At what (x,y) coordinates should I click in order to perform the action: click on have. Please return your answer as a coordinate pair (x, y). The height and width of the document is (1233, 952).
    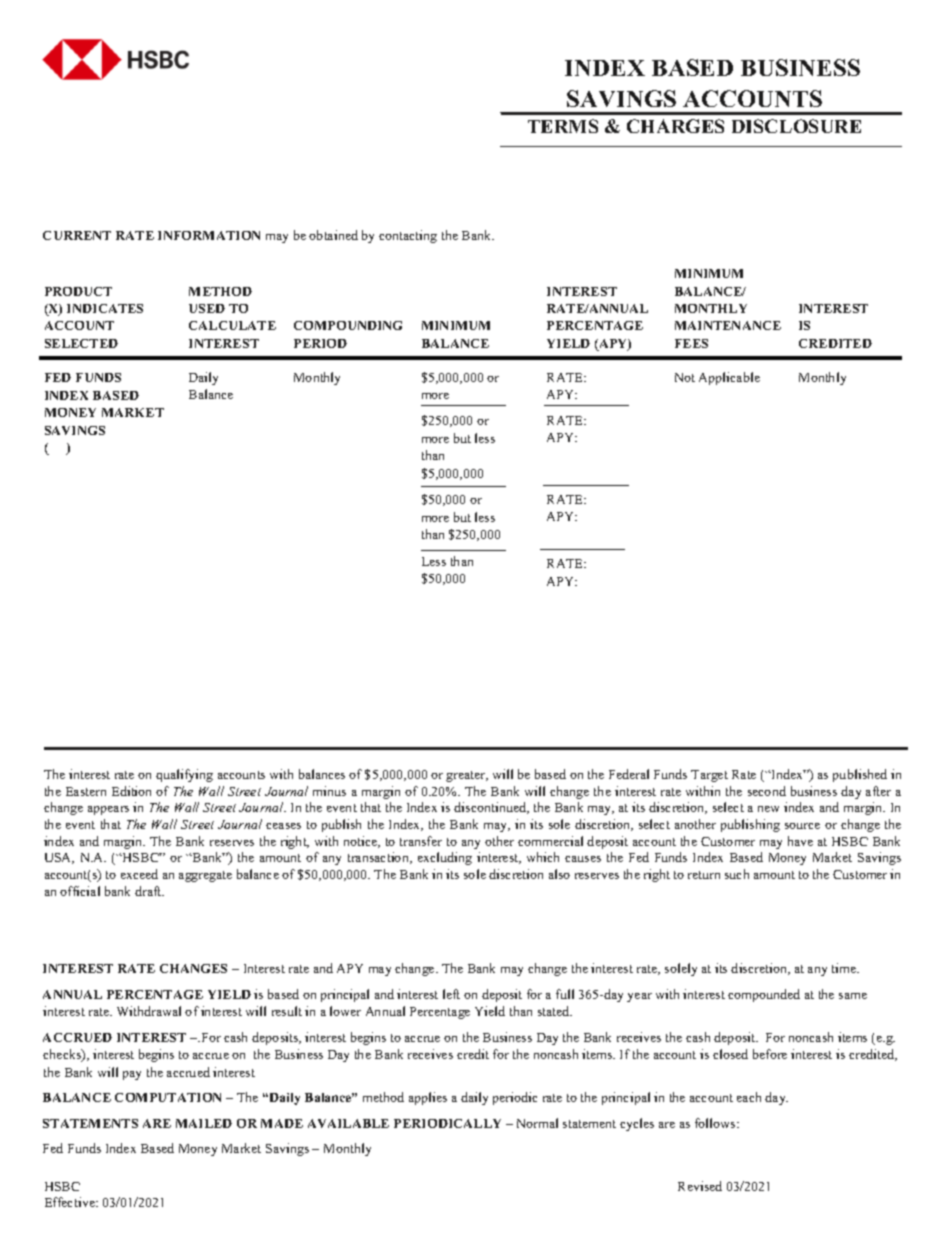
    Looking at the image, I should click on (800, 841).
